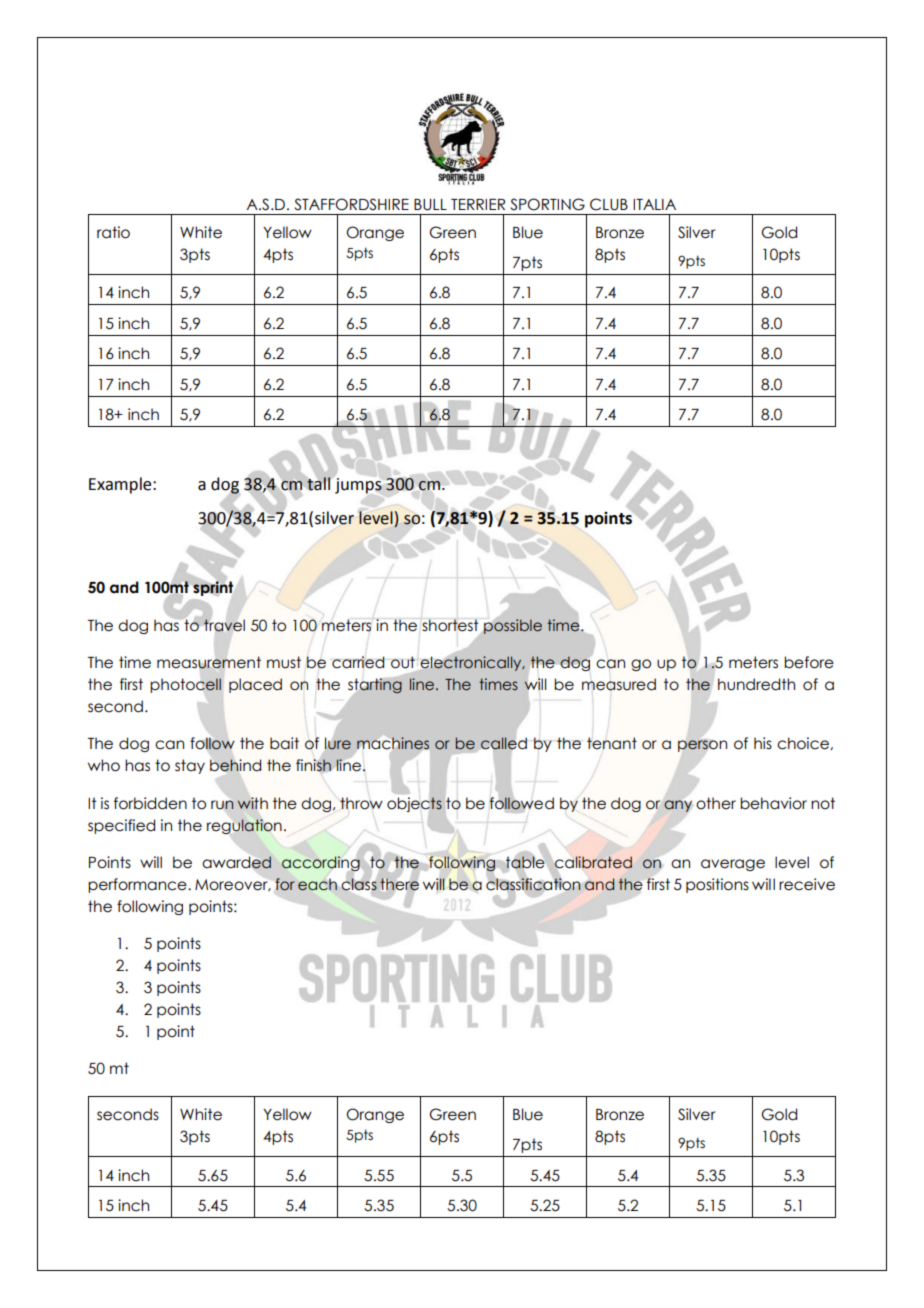 Image resolution: width=924 pixels, height=1308 pixels. Describe the element at coordinates (113, 232) in the screenshot. I see `ratio` at that location.
